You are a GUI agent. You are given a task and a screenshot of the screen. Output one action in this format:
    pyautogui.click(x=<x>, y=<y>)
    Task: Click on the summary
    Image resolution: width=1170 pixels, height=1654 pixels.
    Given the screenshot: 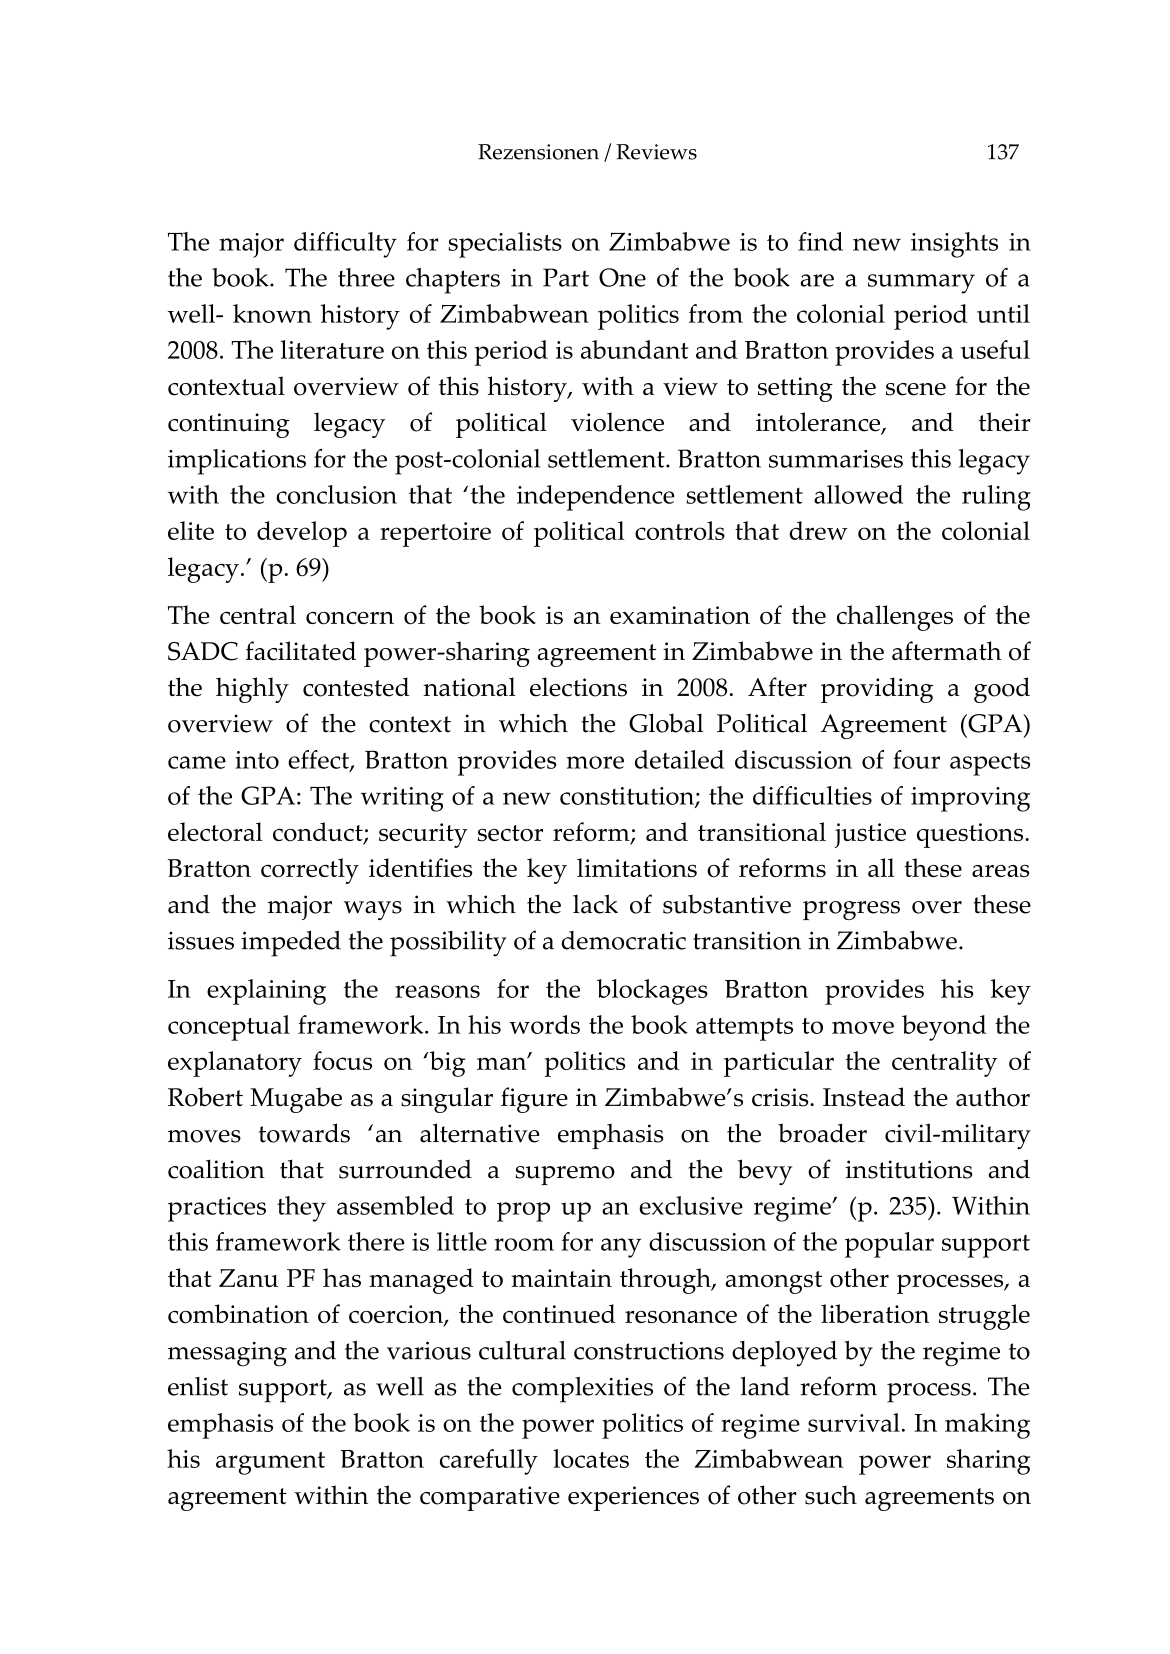 What is the action you would take?
    pyautogui.click(x=921, y=284)
